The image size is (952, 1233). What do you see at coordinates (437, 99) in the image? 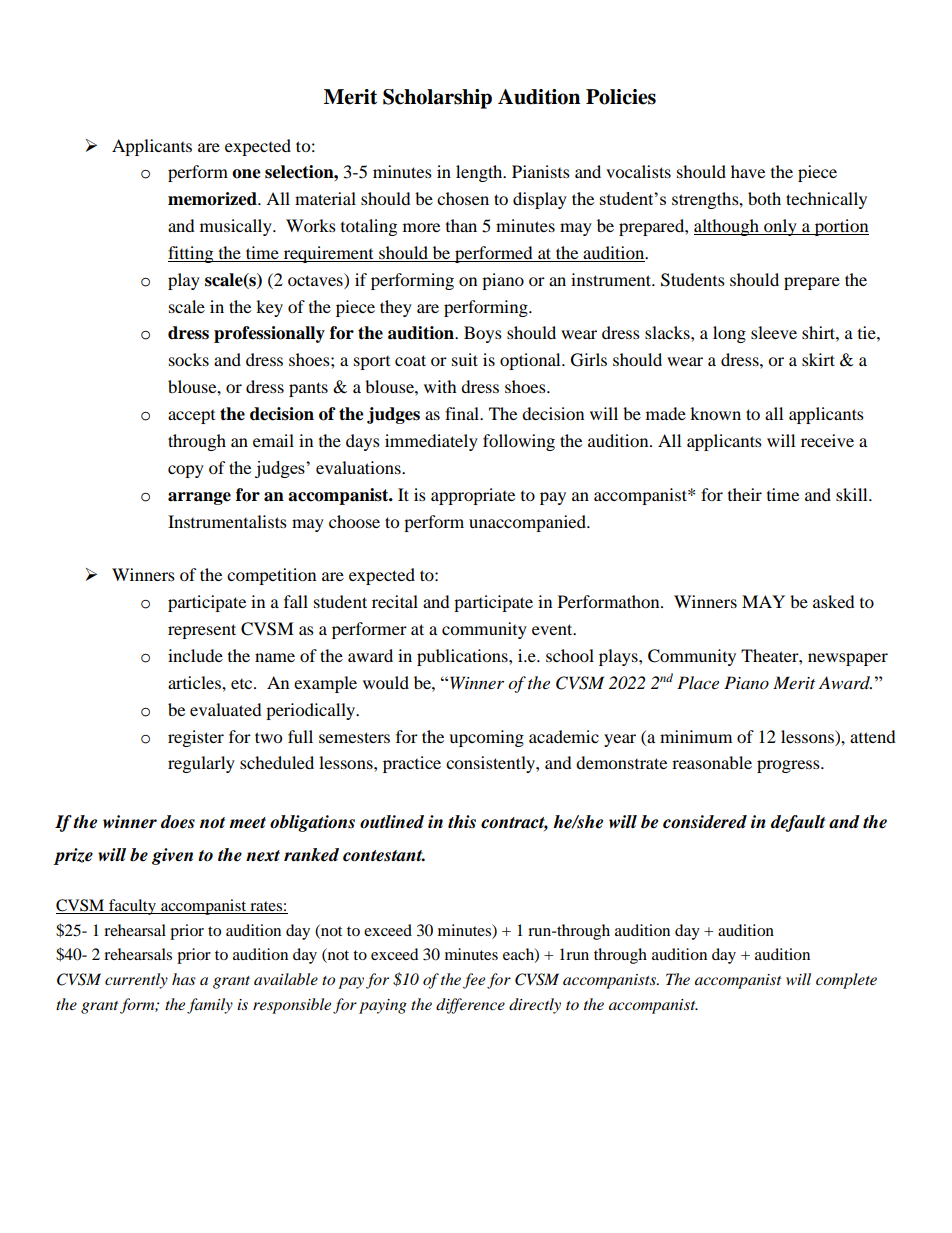
I see `Scholarship` at bounding box center [437, 99].
